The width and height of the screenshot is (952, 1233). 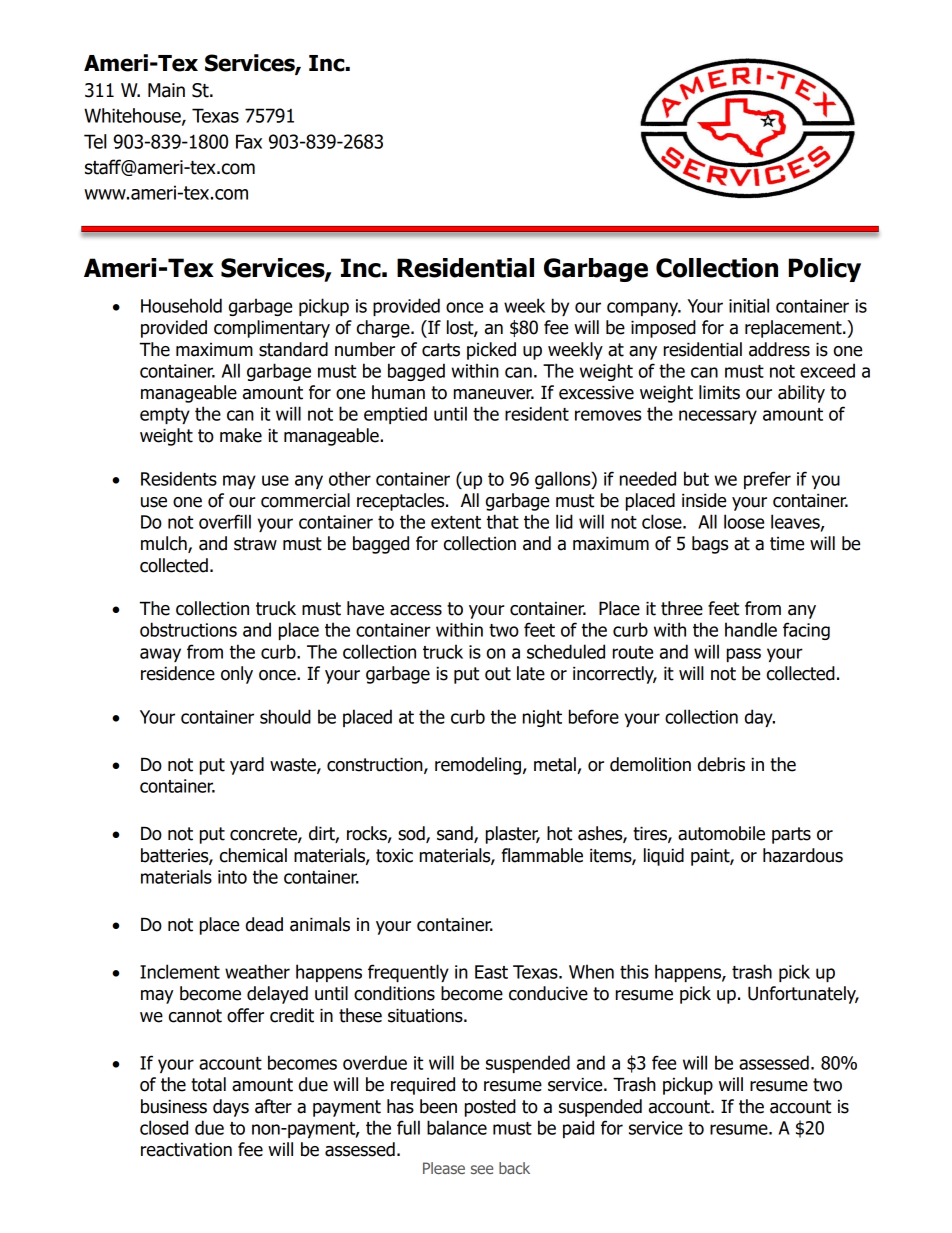 What do you see at coordinates (249, 141) in the screenshot?
I see `Fax` at bounding box center [249, 141].
